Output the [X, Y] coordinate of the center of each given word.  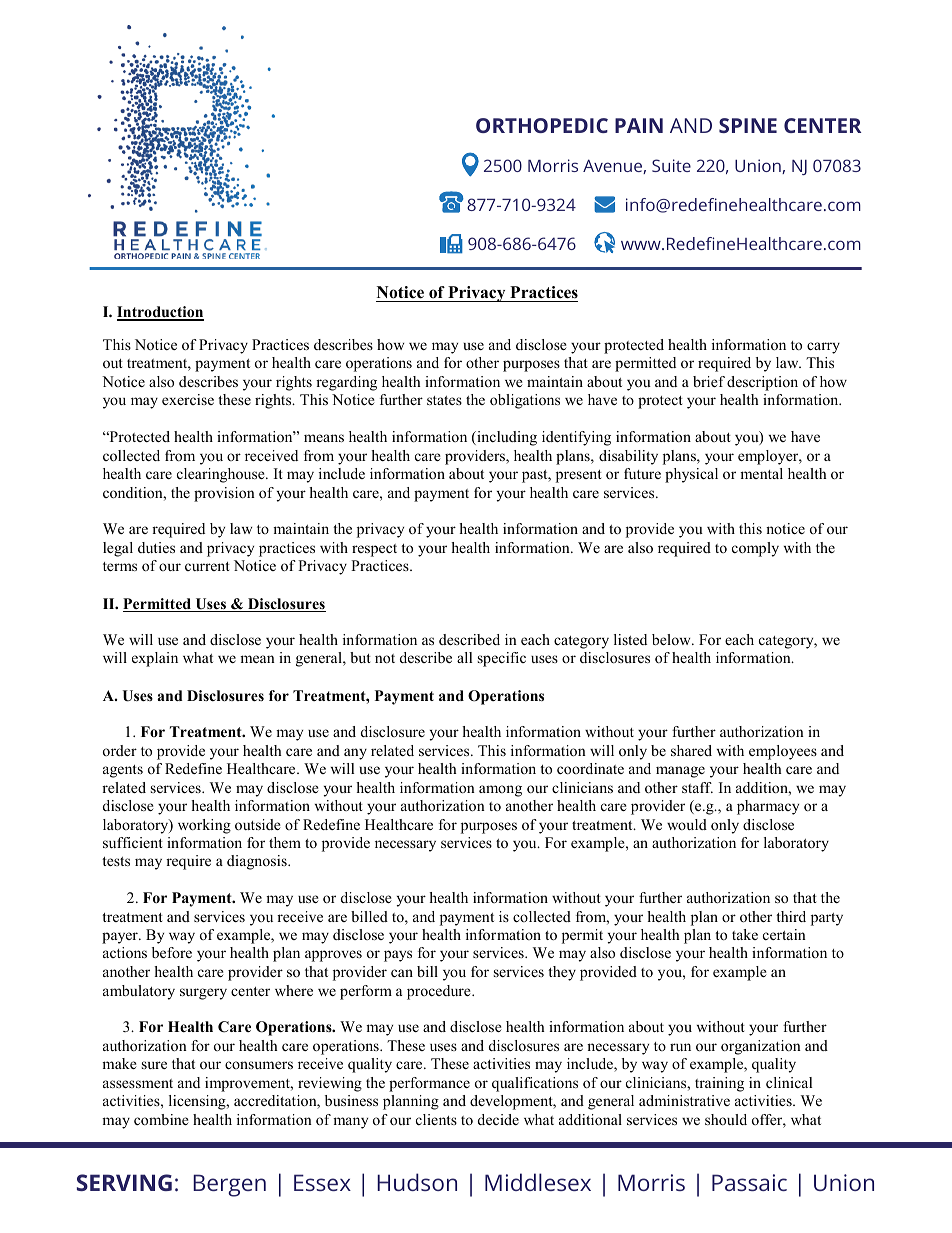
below [672, 639]
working [204, 826]
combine [161, 1119]
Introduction [160, 313]
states [444, 400]
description [762, 383]
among [500, 791]
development [512, 1102]
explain [155, 659]
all [464, 657]
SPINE [748, 125]
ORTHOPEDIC [542, 125]
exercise [188, 399]
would [687, 824]
